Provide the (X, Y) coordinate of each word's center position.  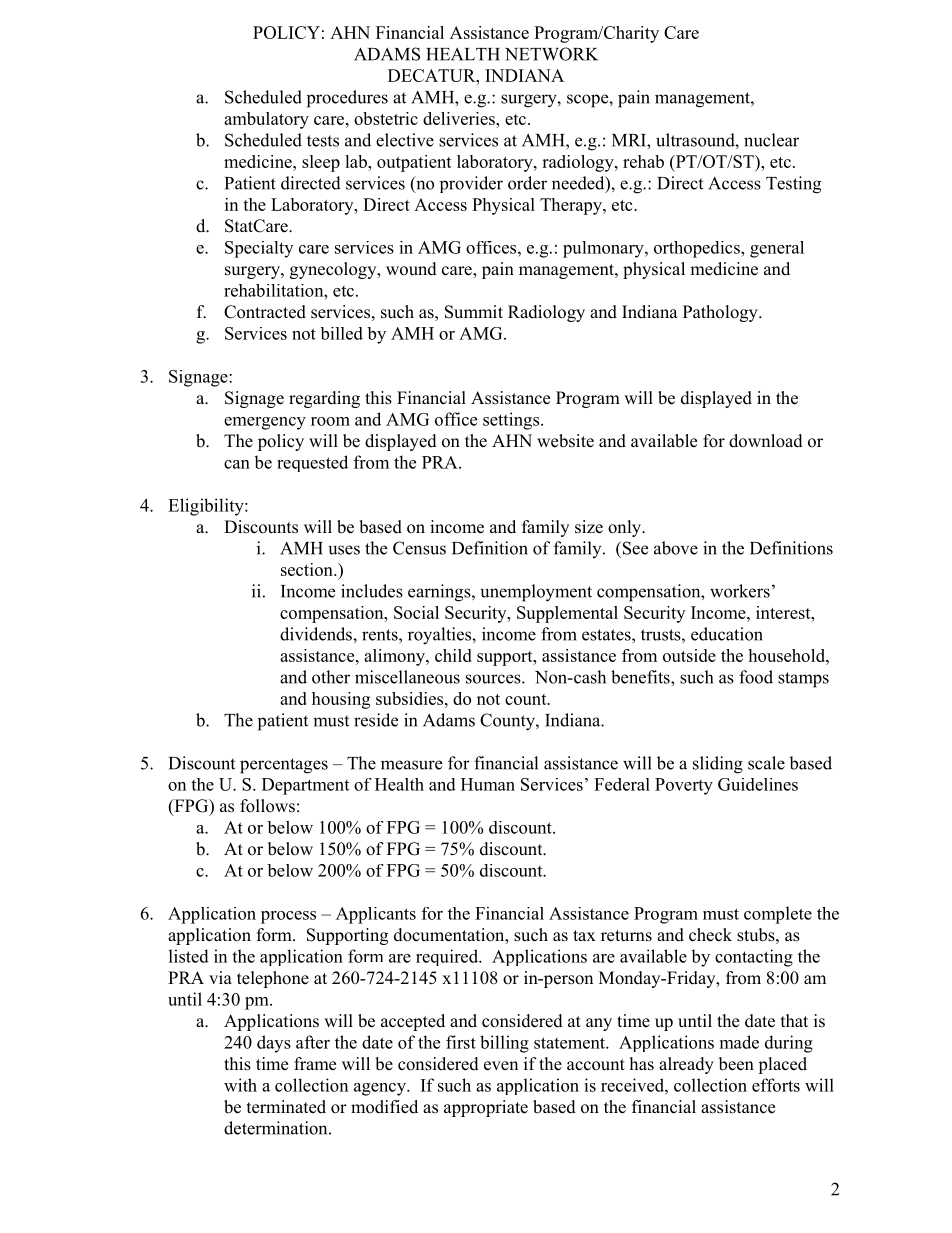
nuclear (771, 140)
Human (488, 784)
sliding (718, 765)
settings (511, 421)
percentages (284, 766)
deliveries (460, 118)
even (501, 1066)
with (240, 1085)
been (736, 1064)
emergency (265, 423)
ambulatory (266, 120)
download (766, 441)
